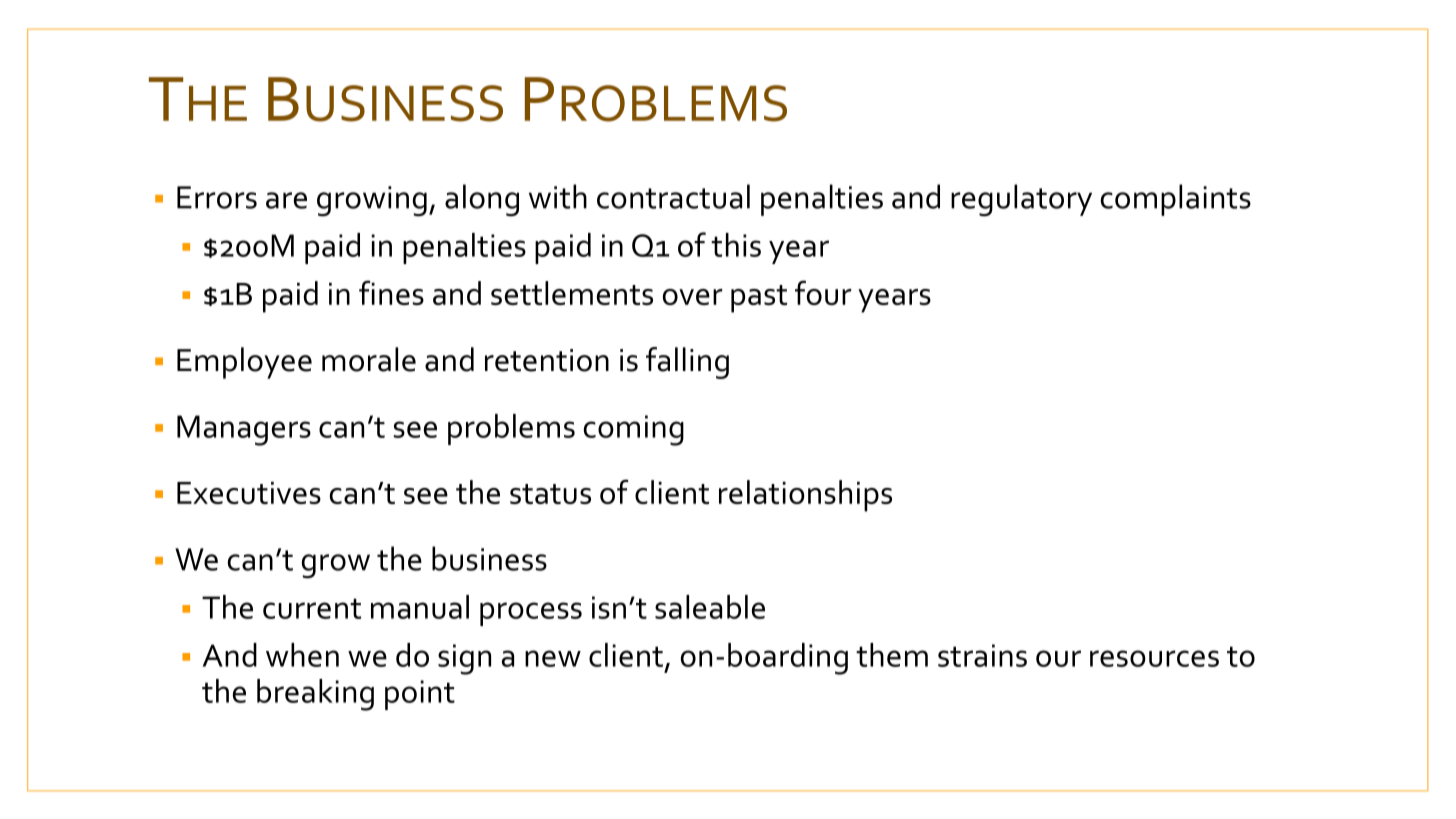 The image size is (1456, 819). Describe the element at coordinates (805, 496) in the screenshot. I see `relationships` at that location.
